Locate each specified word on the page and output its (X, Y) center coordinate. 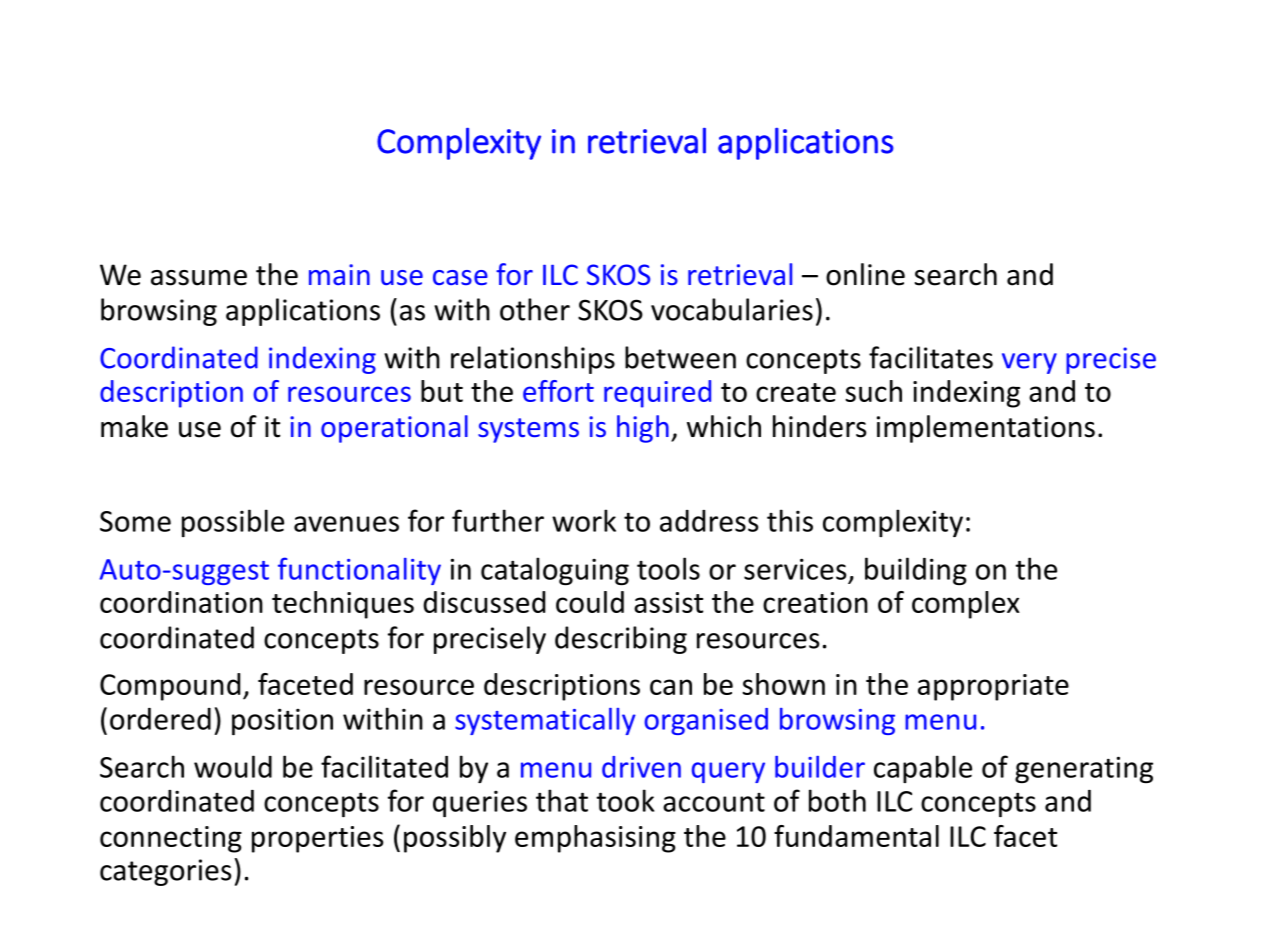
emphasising (595, 839)
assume (199, 278)
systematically (545, 721)
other (535, 309)
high (643, 429)
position (282, 721)
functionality (359, 571)
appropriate (993, 687)
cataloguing (555, 571)
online (865, 274)
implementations (986, 429)
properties (318, 839)
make (134, 426)
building (916, 571)
